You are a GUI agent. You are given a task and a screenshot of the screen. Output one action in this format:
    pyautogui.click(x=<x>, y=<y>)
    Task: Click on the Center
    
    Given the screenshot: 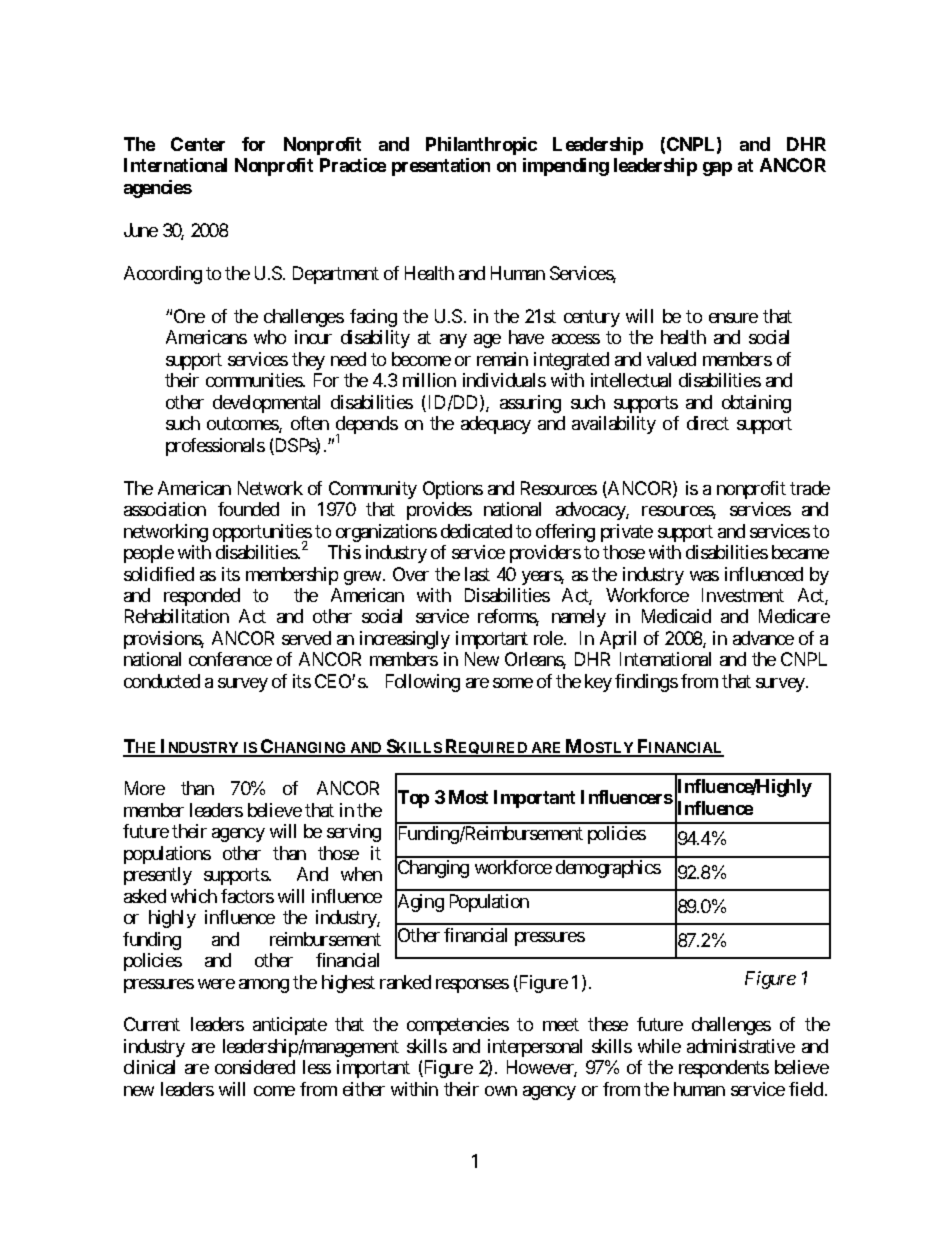 What is the action you would take?
    pyautogui.click(x=198, y=144)
